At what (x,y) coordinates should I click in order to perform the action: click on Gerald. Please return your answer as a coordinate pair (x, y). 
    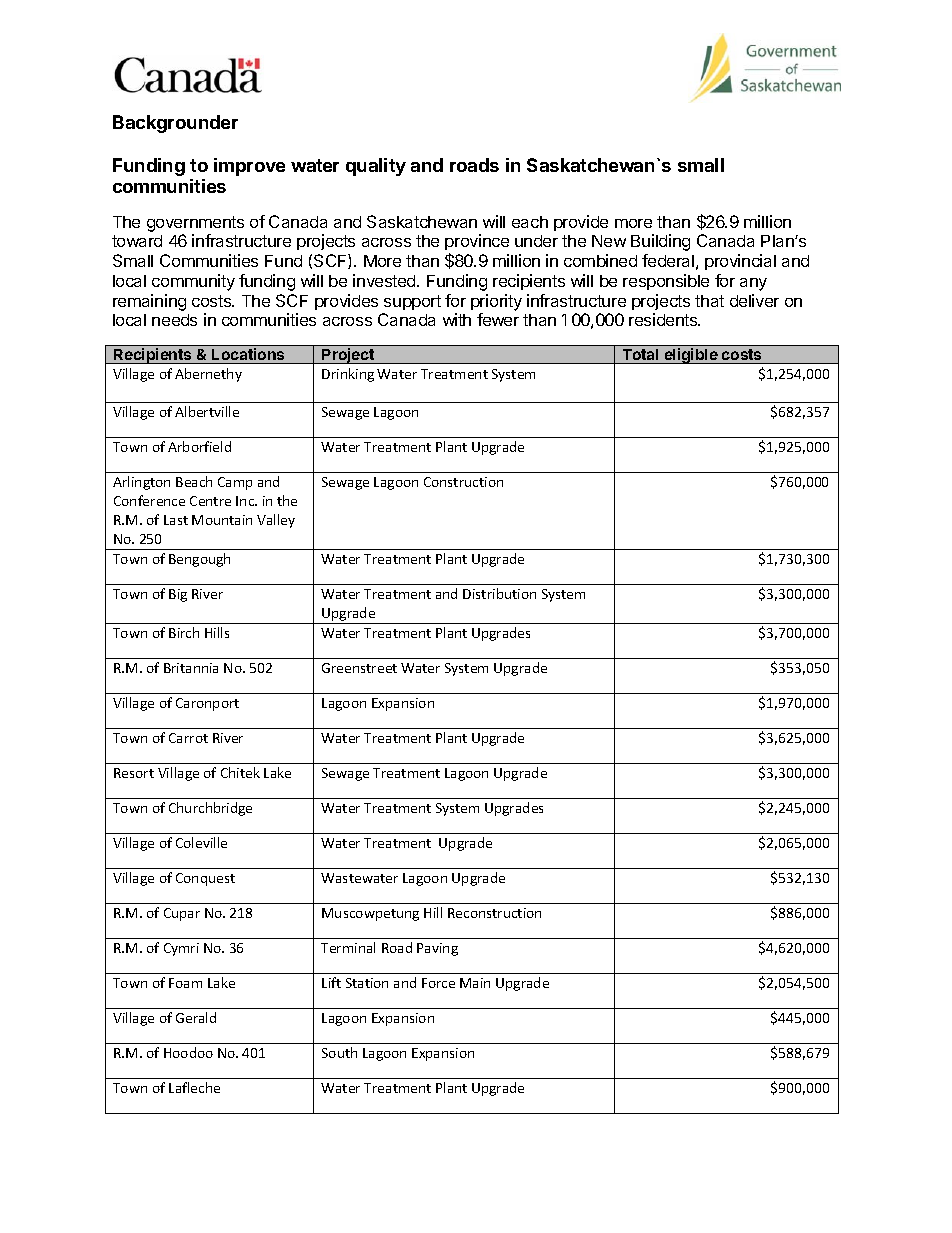
    Looking at the image, I should click on (196, 1017).
